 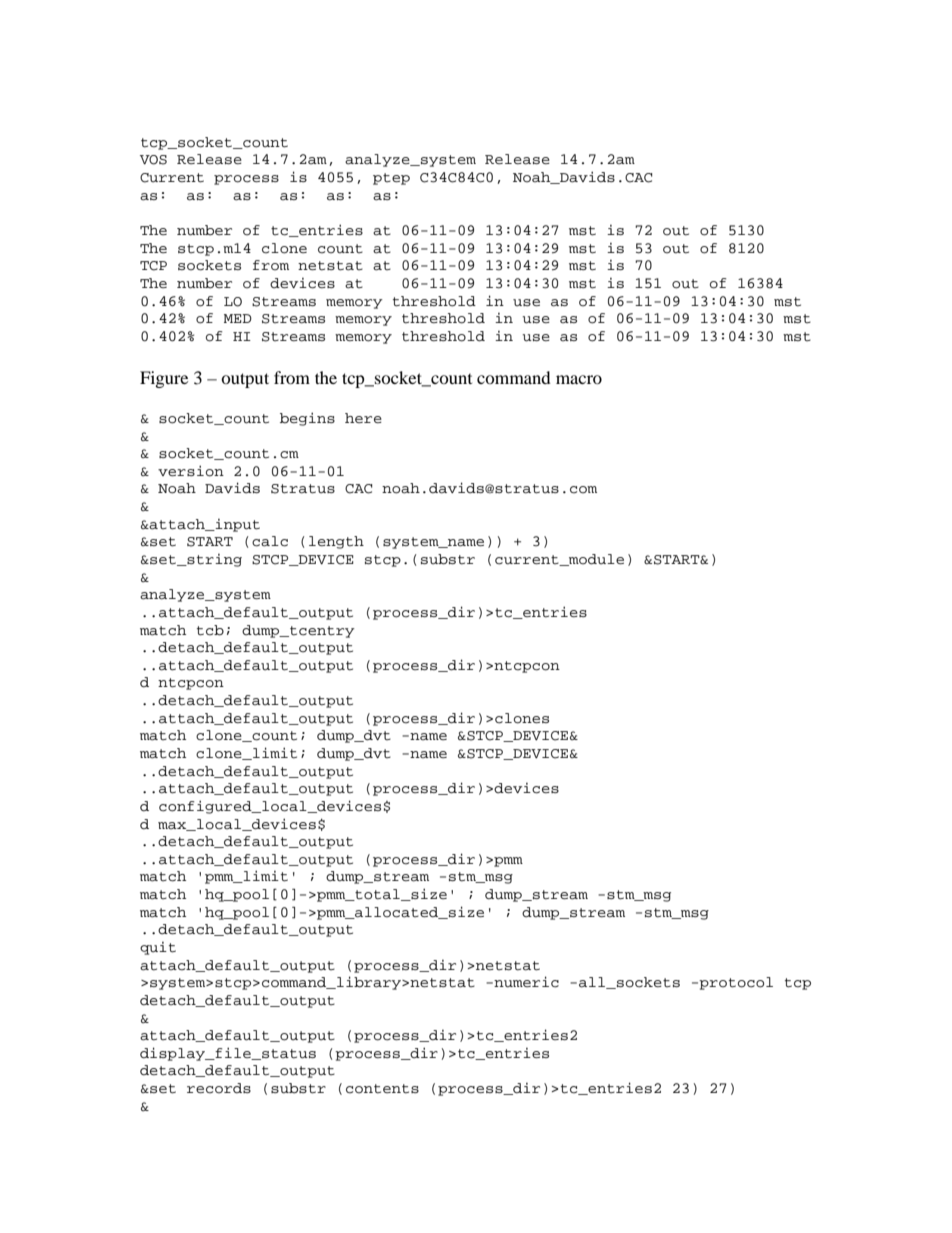 What do you see at coordinates (307, 419) in the screenshot?
I see `begins` at bounding box center [307, 419].
